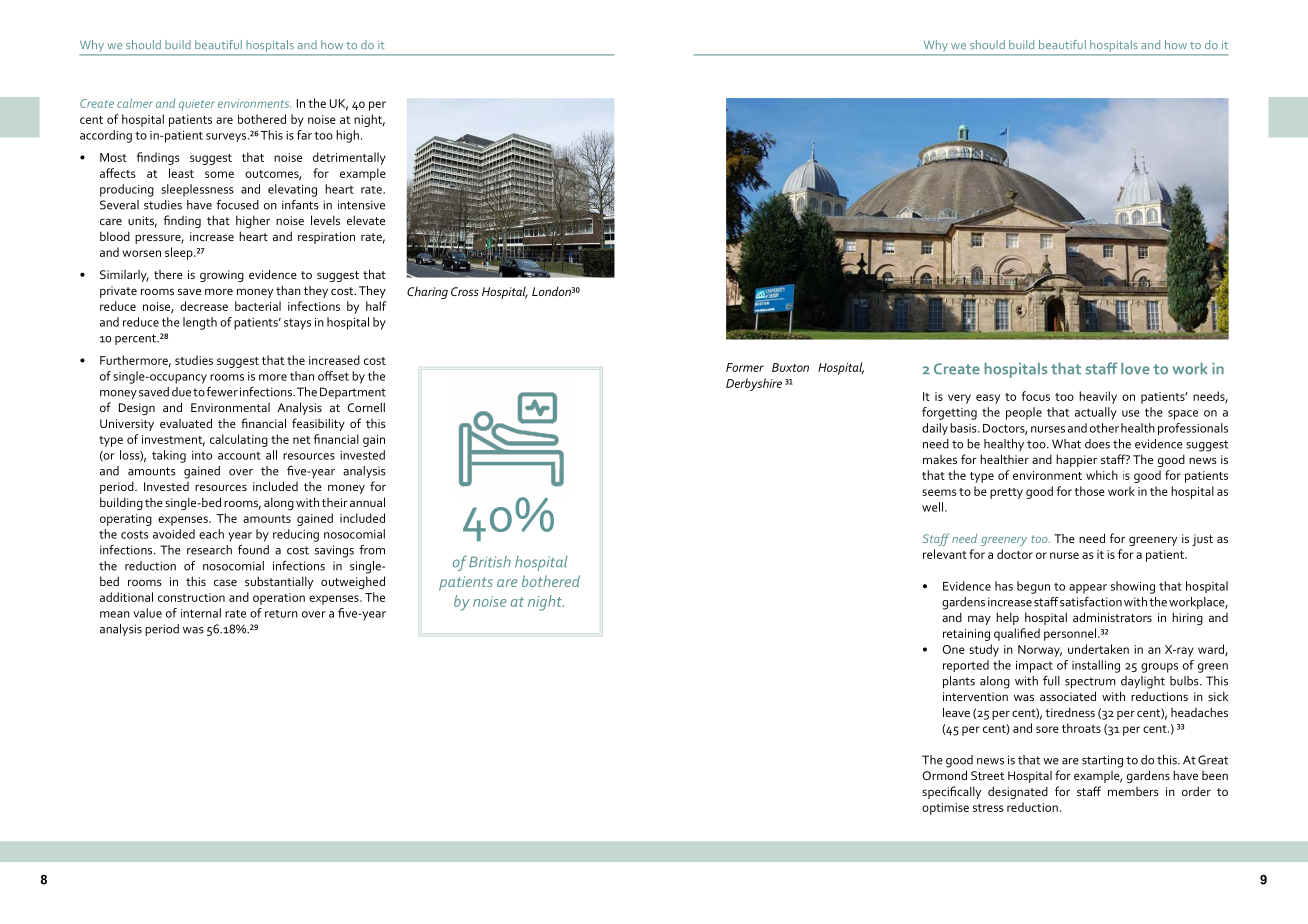 The height and width of the document is (924, 1308). I want to click on detrimentally, so click(349, 158).
